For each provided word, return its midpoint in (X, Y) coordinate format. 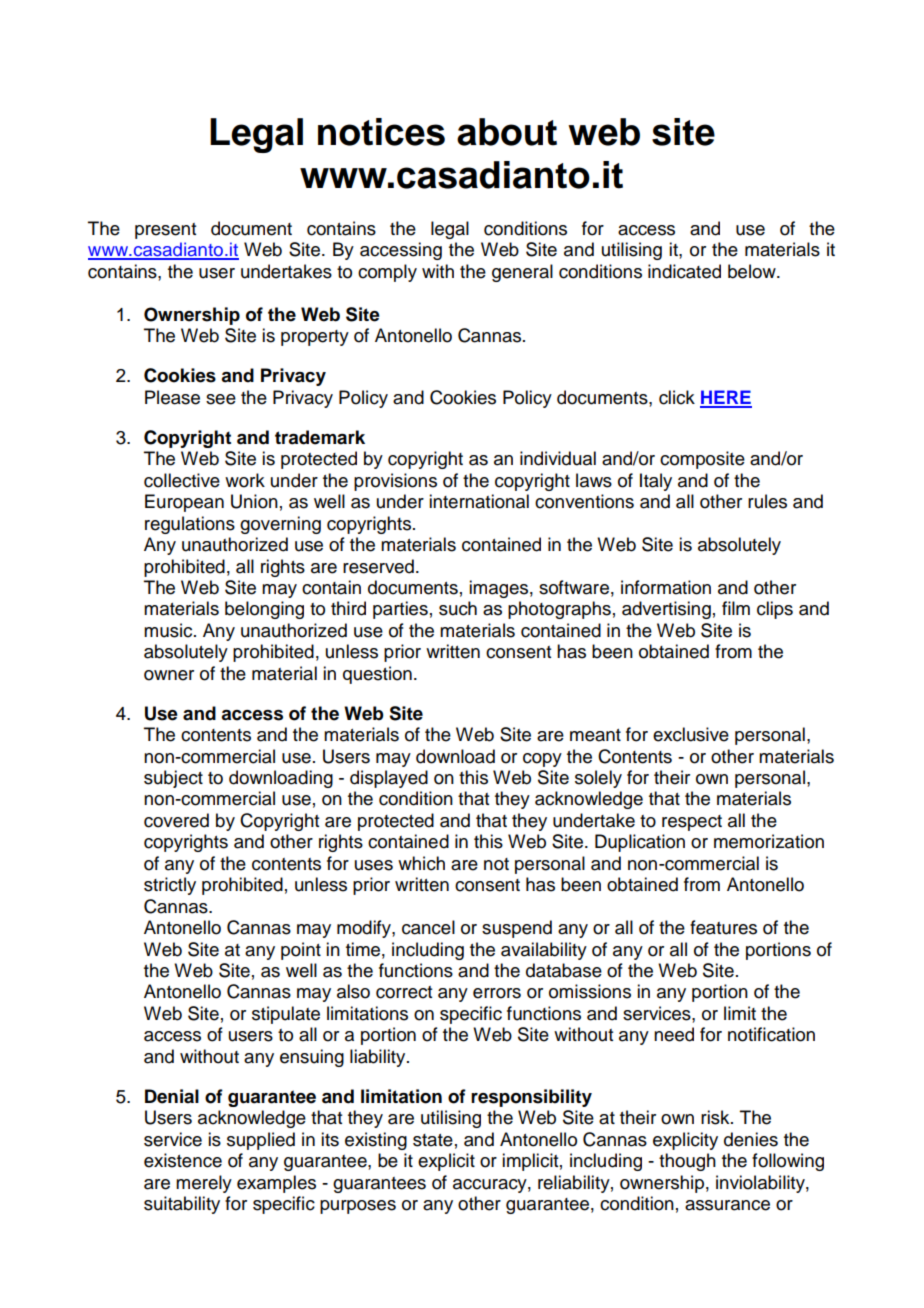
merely (204, 1184)
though (687, 1162)
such (458, 608)
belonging (264, 610)
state (433, 1140)
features (723, 927)
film (736, 608)
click (677, 397)
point (301, 951)
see (221, 399)
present (165, 231)
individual (558, 458)
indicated (684, 271)
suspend (517, 929)
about (507, 132)
